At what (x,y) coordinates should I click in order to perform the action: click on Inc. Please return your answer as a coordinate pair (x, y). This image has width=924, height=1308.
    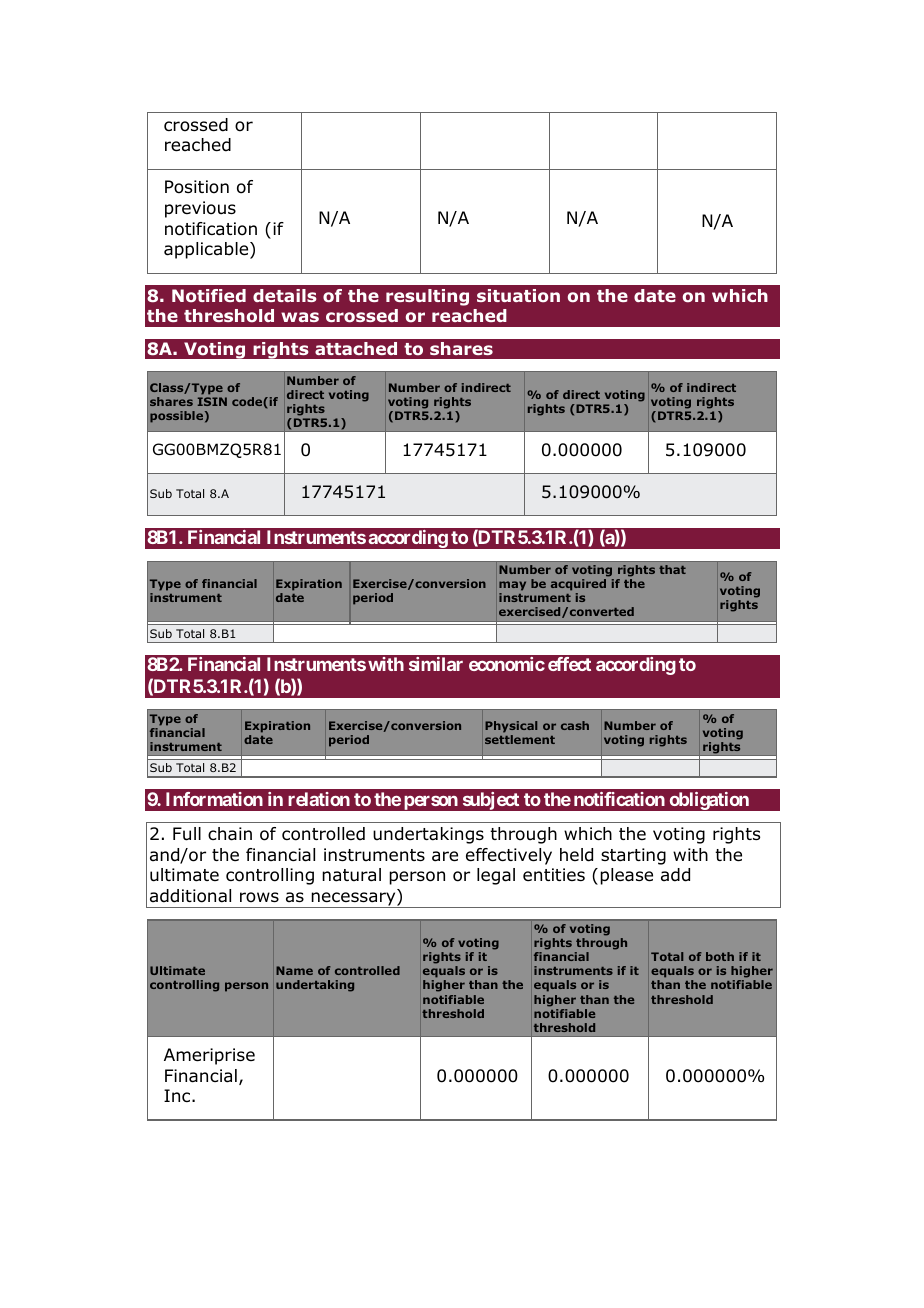
    Looking at the image, I should click on (178, 1095).
